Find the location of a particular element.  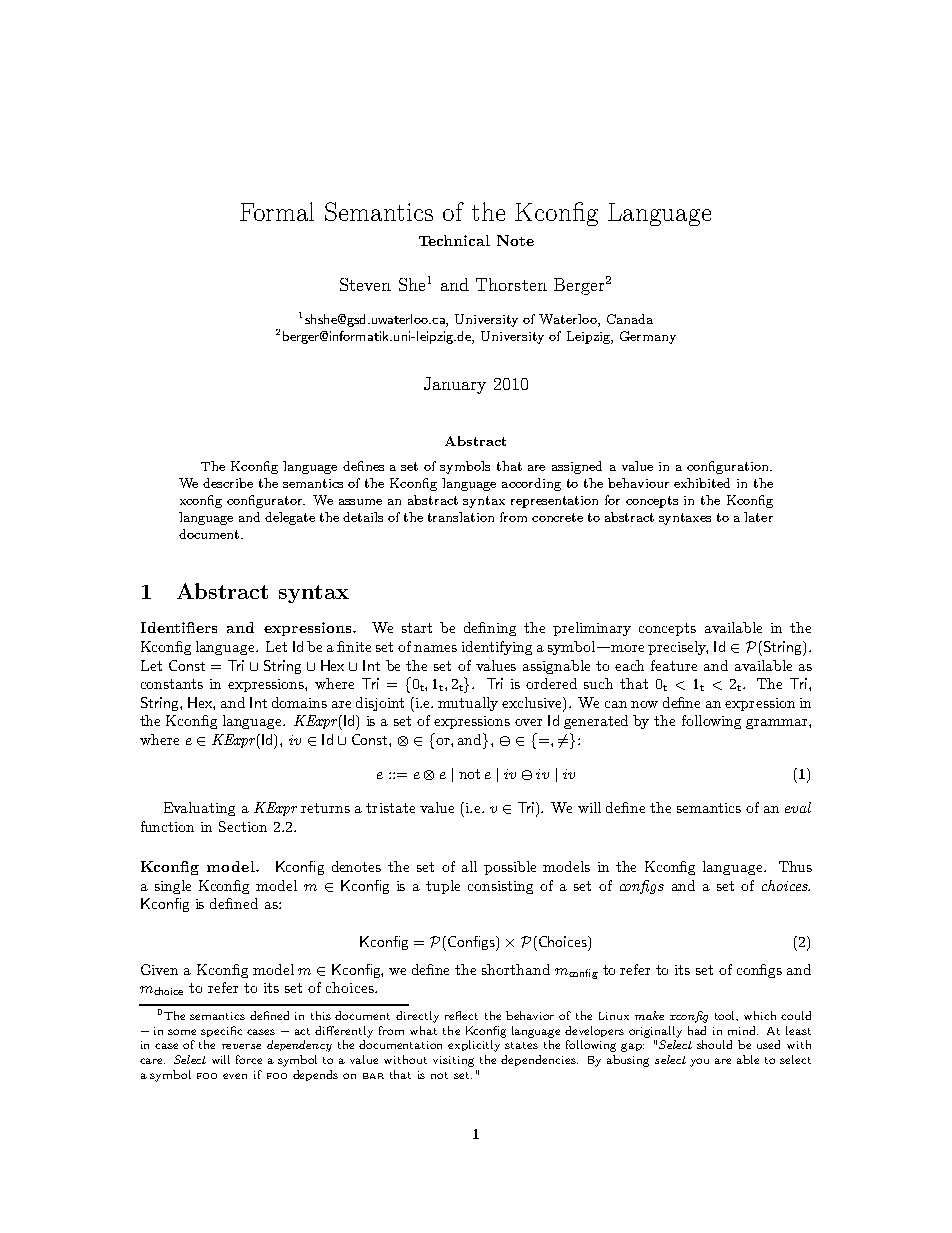

visiting is located at coordinates (453, 1061).
